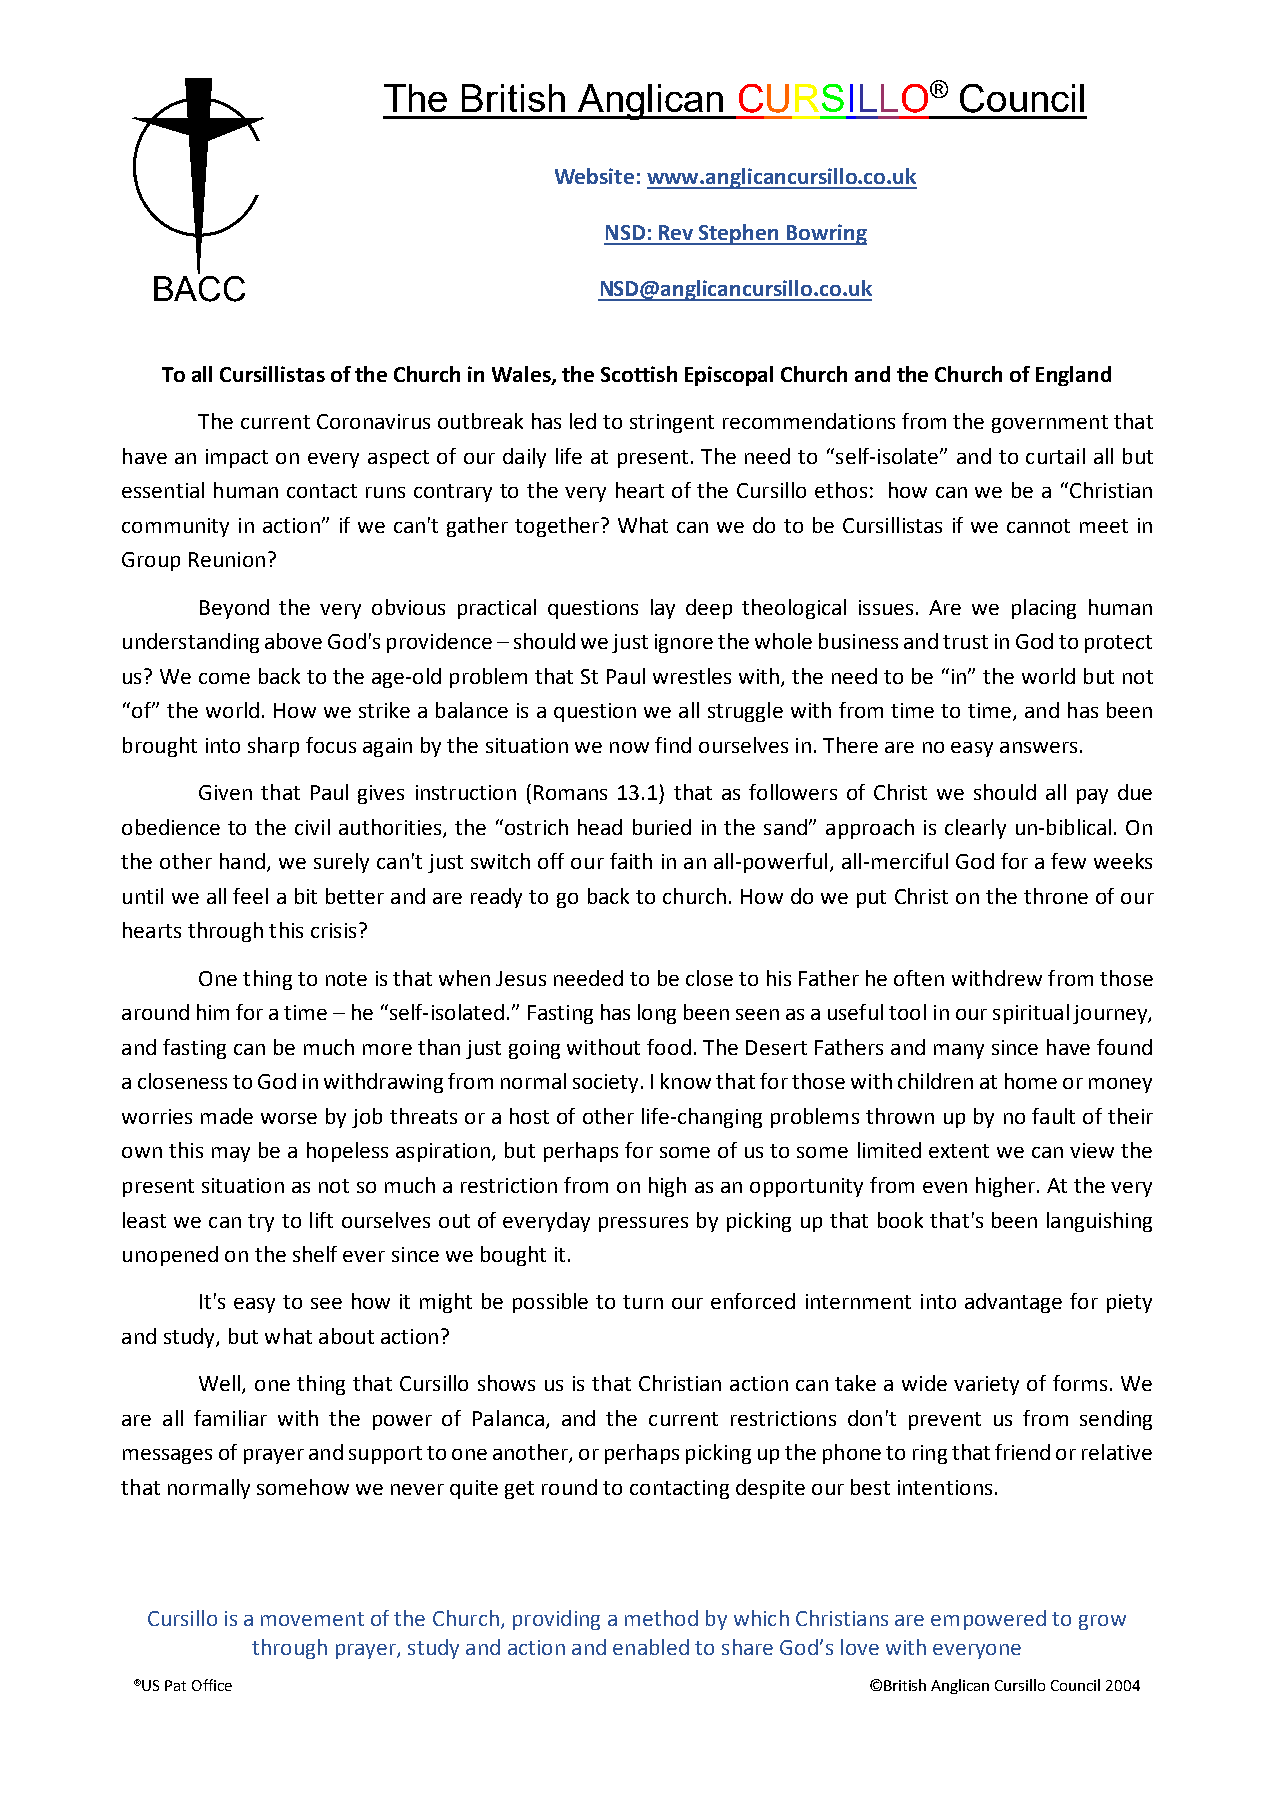 The width and height of the document is (1275, 1804). Describe the element at coordinates (199, 287) in the document. I see `BACC` at that location.
